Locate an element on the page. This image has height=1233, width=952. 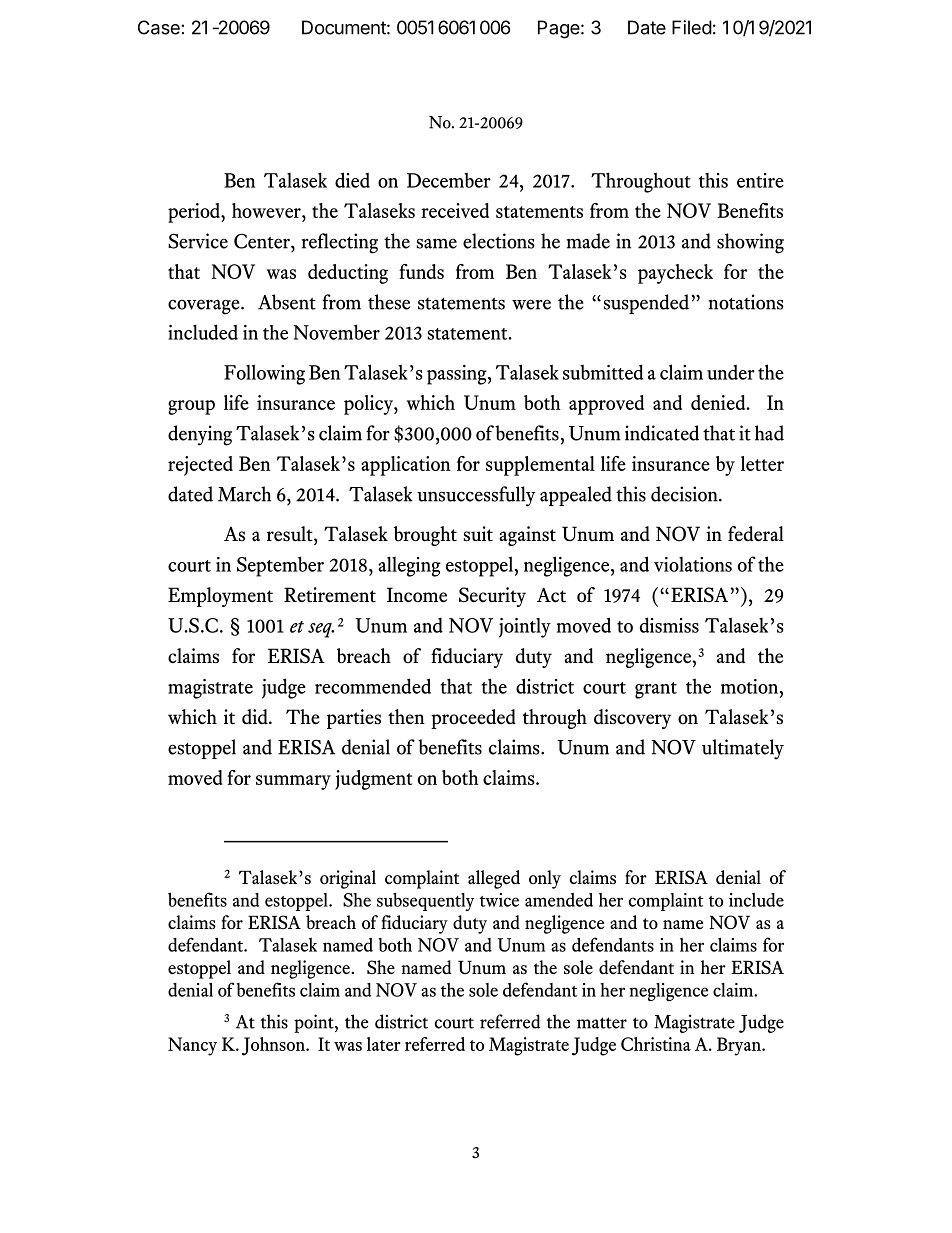
denying is located at coordinates (200, 435).
